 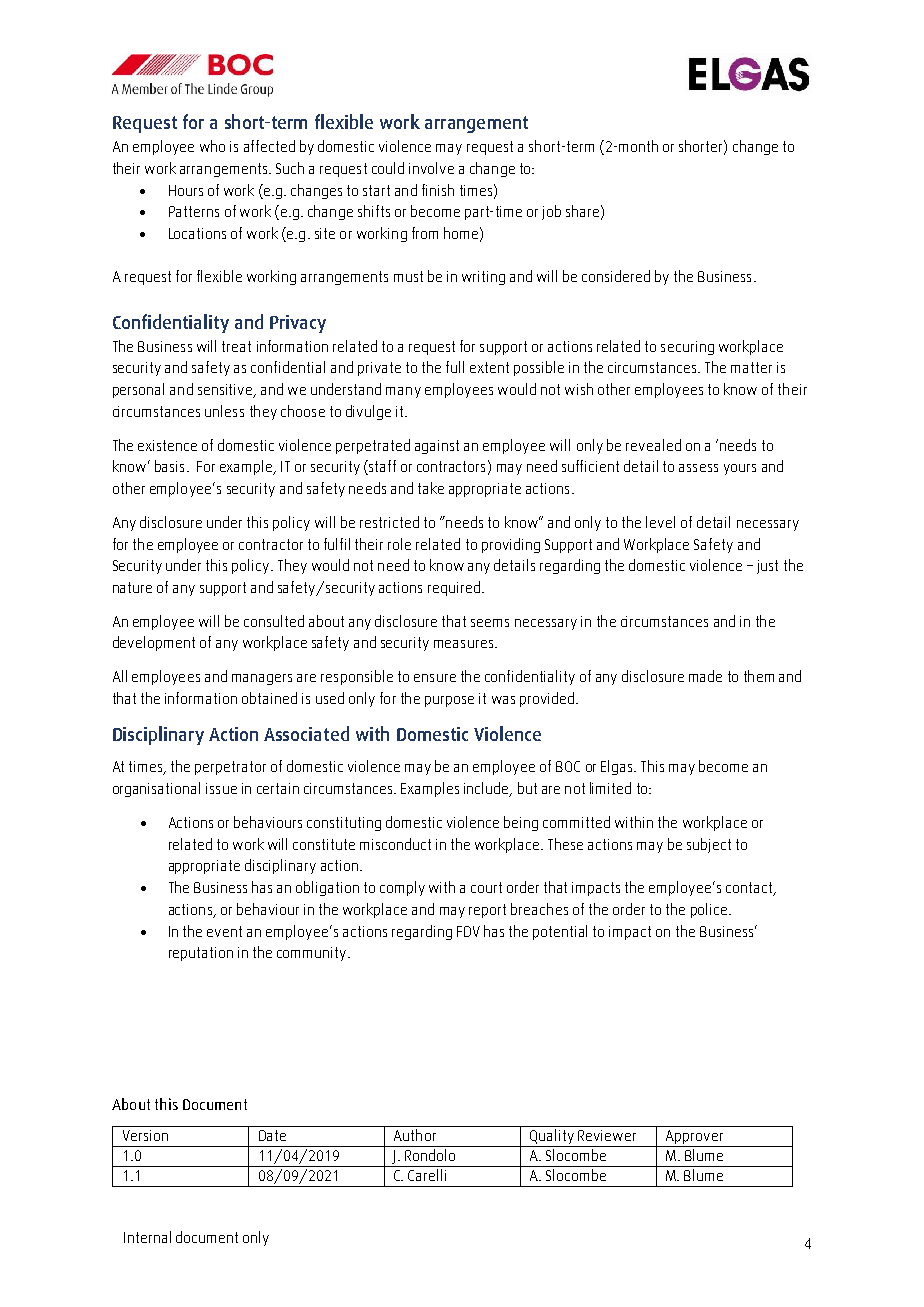 I want to click on finish, so click(x=438, y=190).
